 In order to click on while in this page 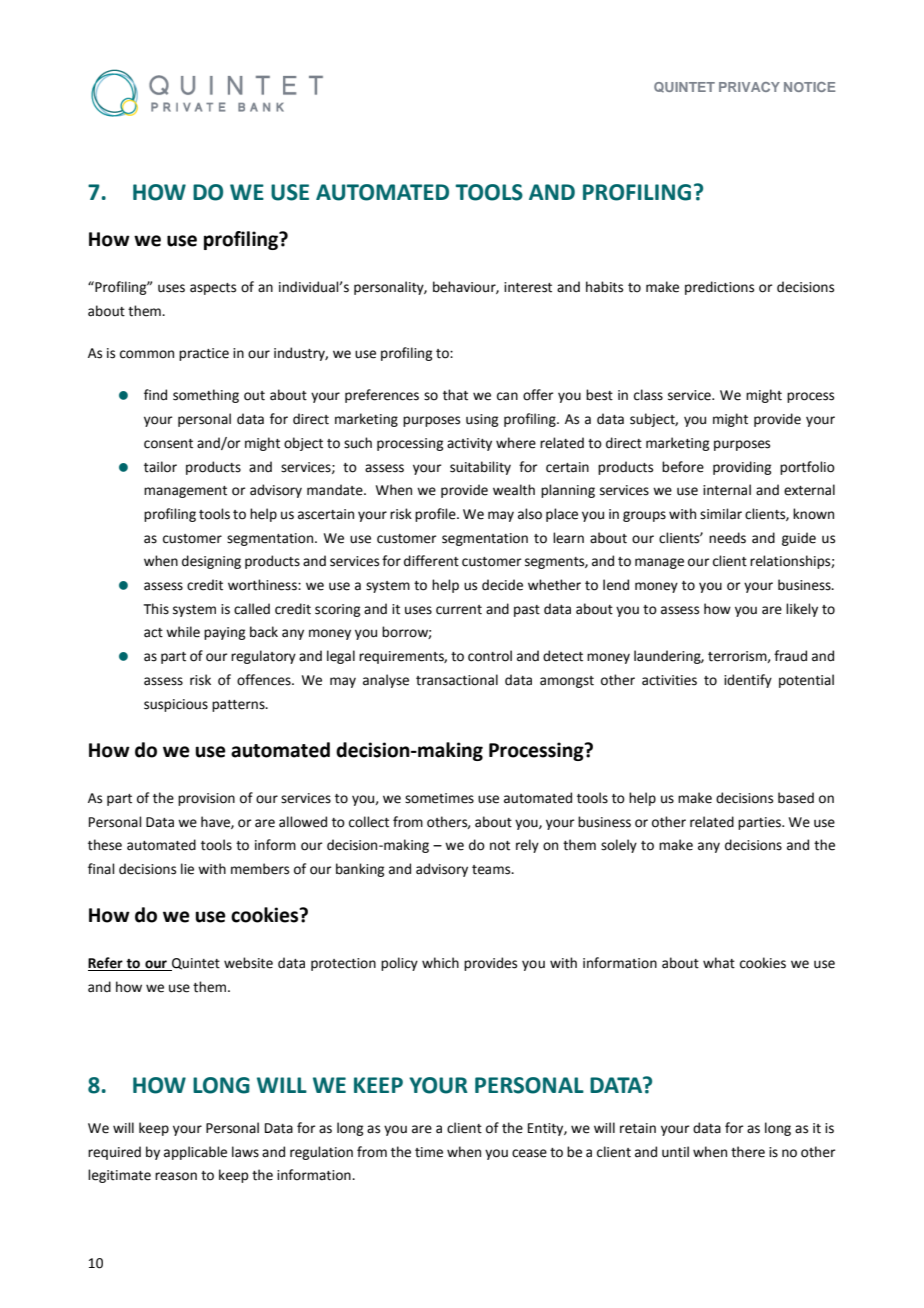, I will do `click(183, 632)`.
